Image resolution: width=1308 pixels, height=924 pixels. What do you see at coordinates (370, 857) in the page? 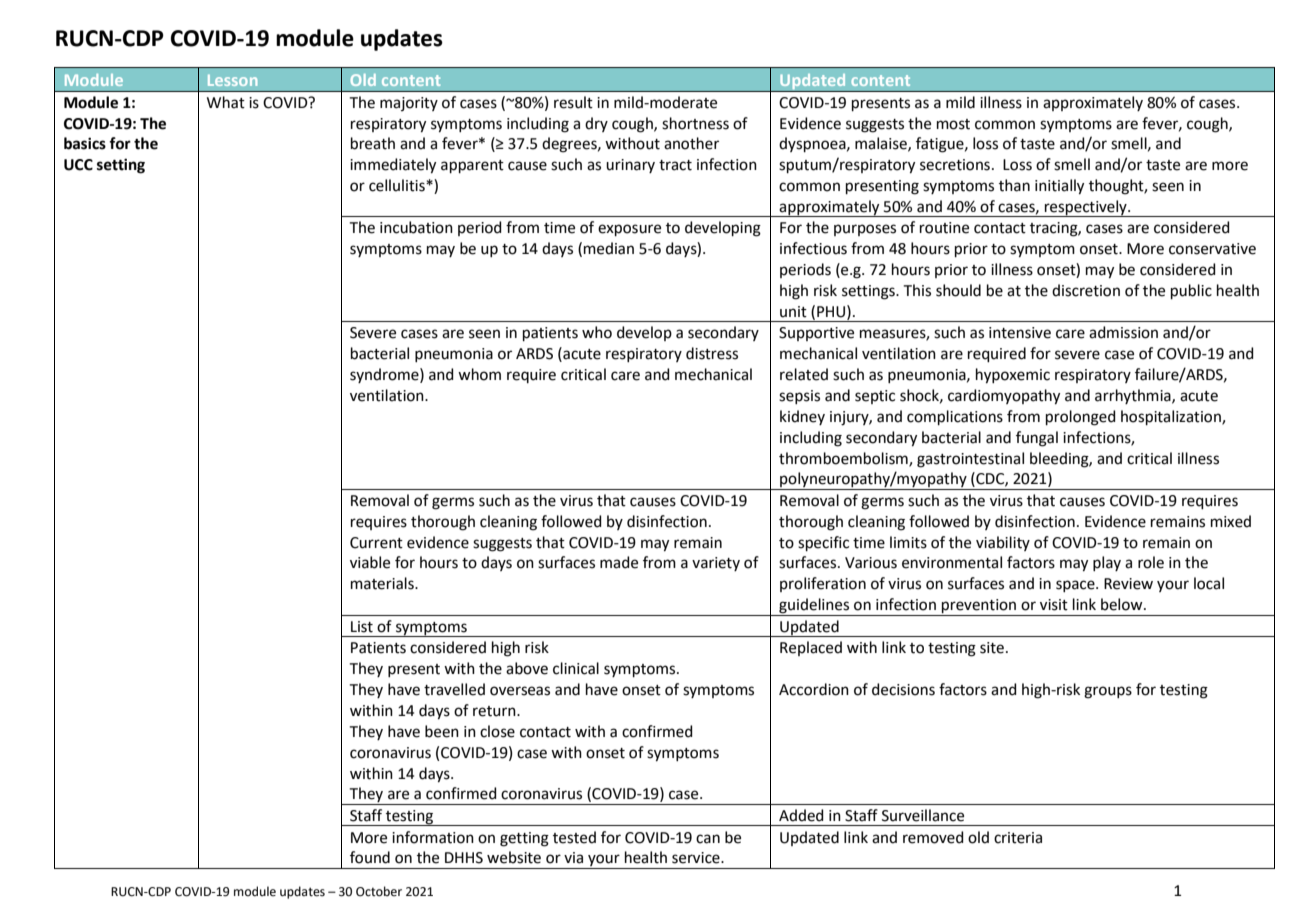
I see `found` at bounding box center [370, 857].
